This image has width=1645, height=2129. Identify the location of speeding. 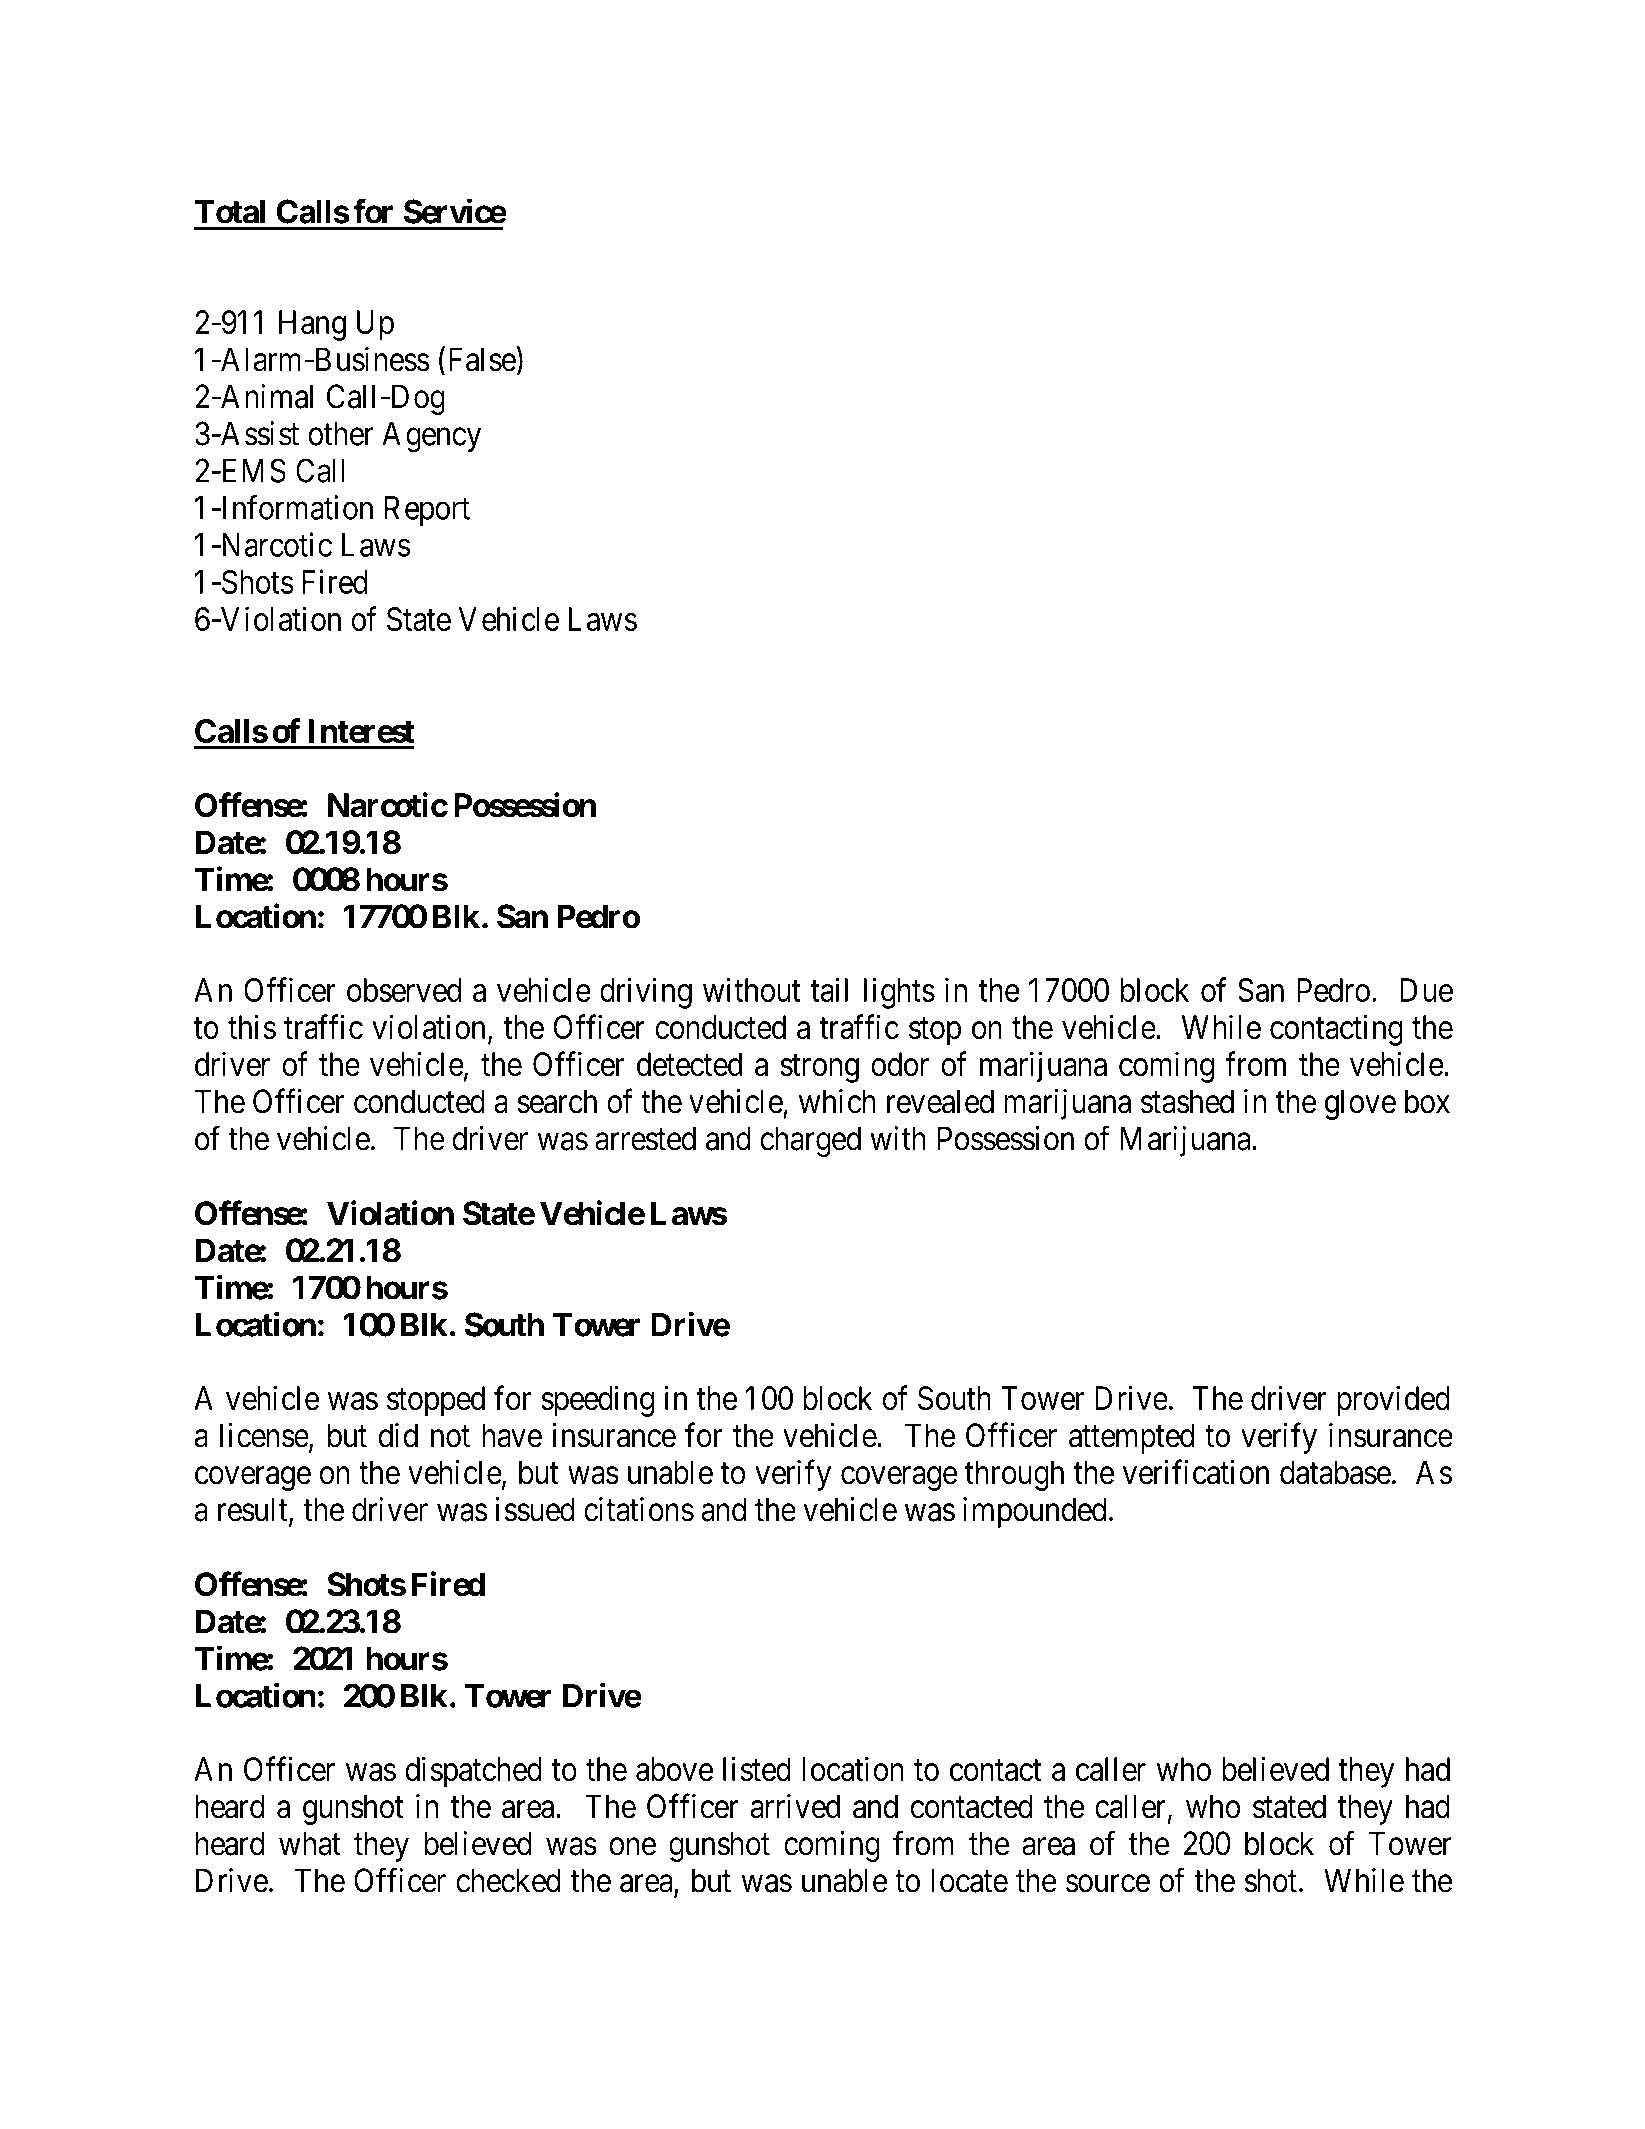
(597, 1401).
